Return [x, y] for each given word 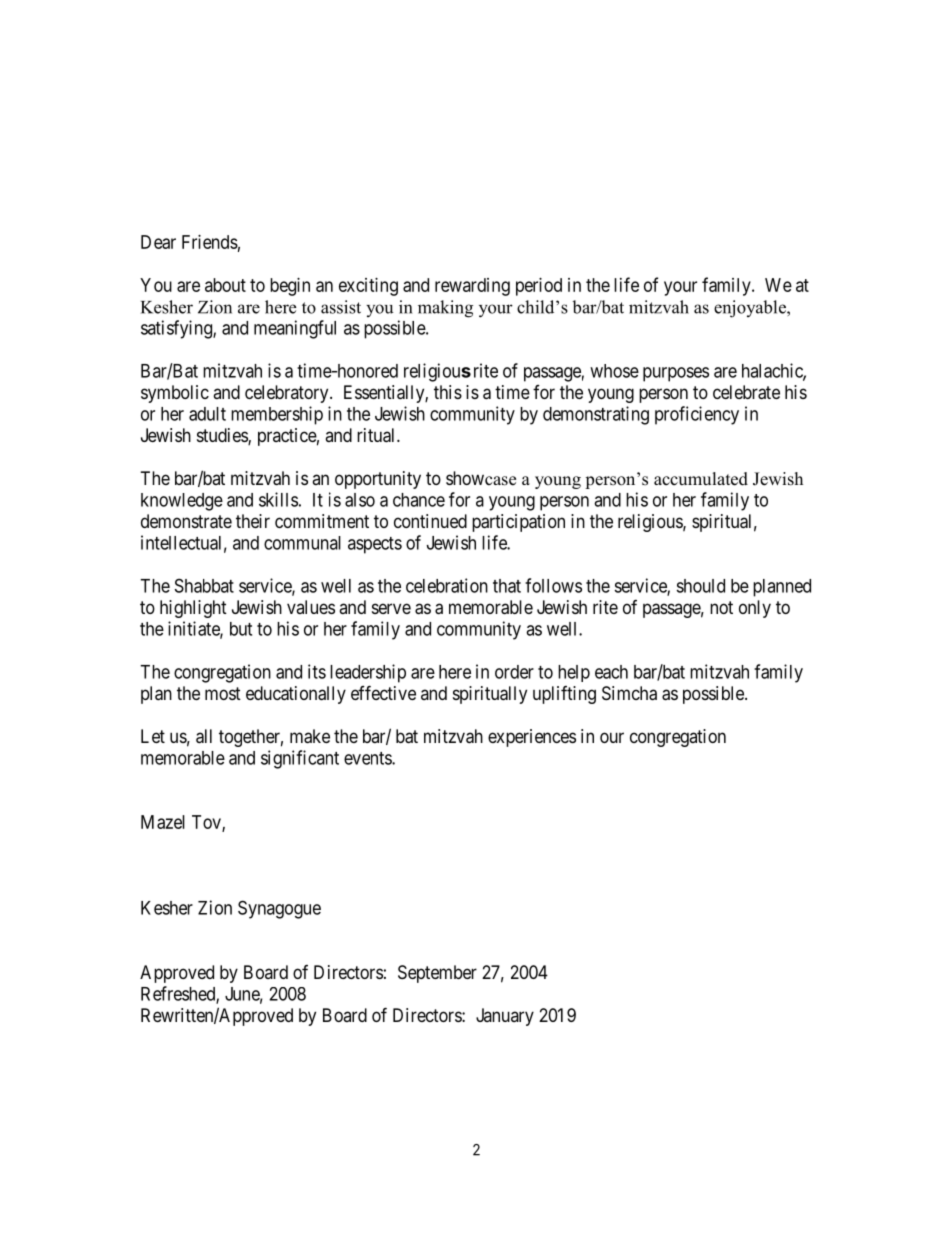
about [225, 285]
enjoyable [751, 309]
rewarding [472, 287]
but [241, 629]
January [505, 1017]
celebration [447, 585]
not [721, 607]
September [437, 974]
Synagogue [279, 909]
